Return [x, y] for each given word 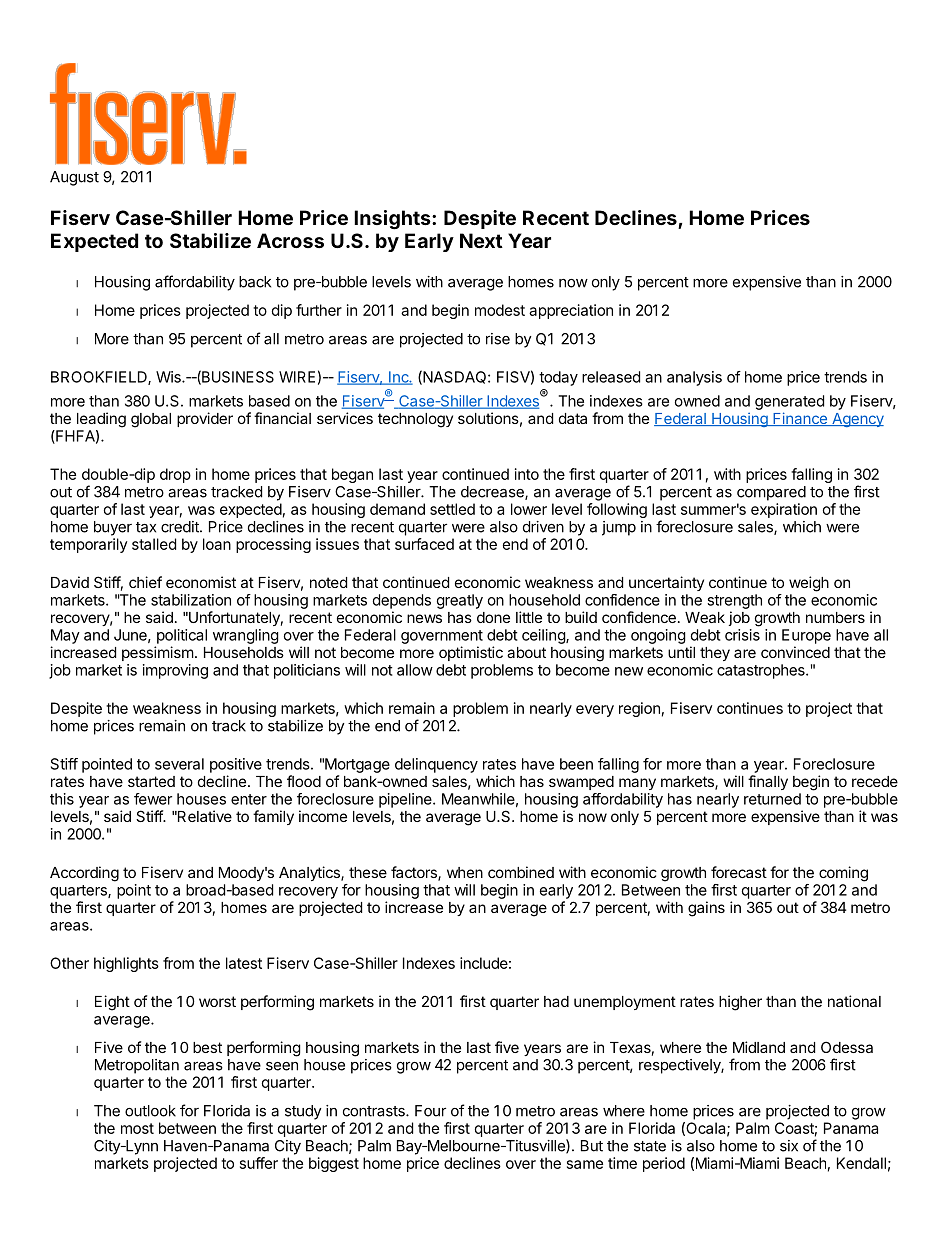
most [137, 1128]
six [789, 1146]
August [74, 178]
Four [430, 1111]
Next [481, 240]
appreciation [571, 311]
